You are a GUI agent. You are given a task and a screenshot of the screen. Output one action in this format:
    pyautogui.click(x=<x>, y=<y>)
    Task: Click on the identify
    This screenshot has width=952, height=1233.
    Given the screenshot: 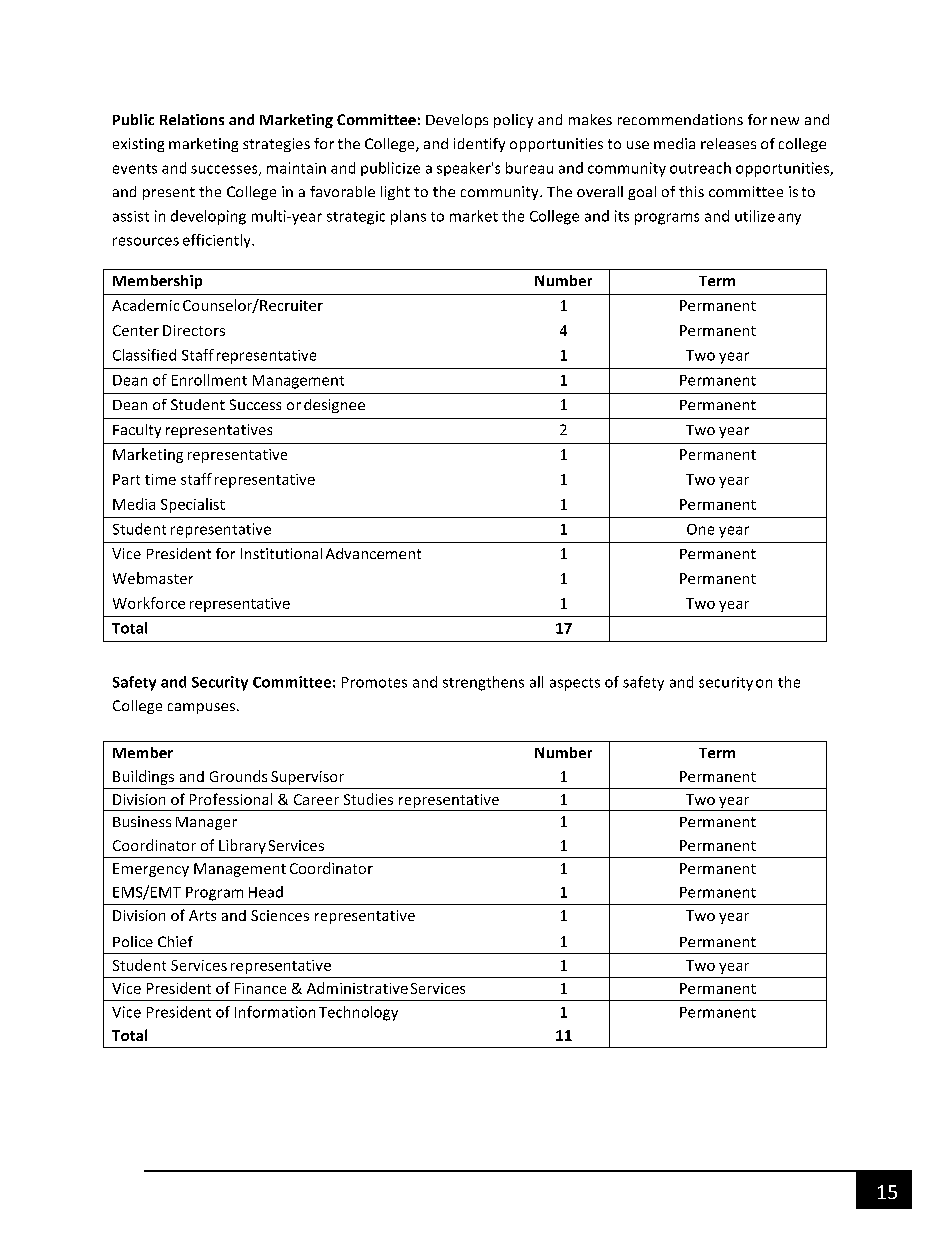 What is the action you would take?
    pyautogui.click(x=479, y=145)
